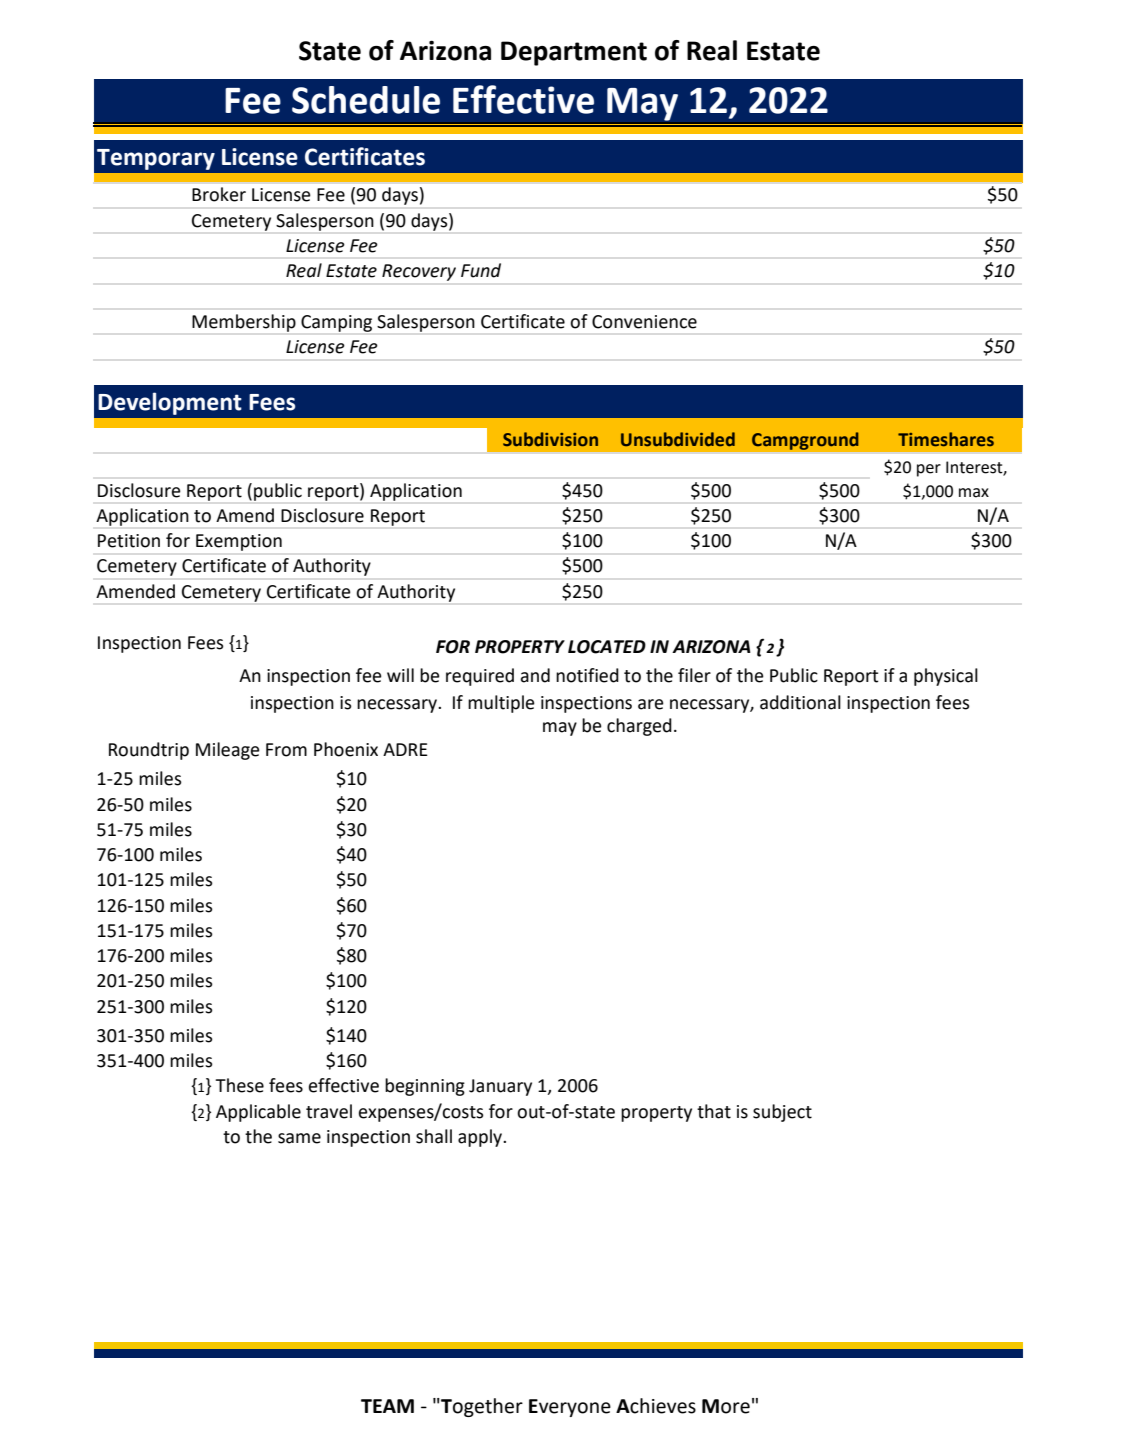 This screenshot has height=1451, width=1121. What do you see at coordinates (644, 322) in the screenshot?
I see `Convenience` at bounding box center [644, 322].
